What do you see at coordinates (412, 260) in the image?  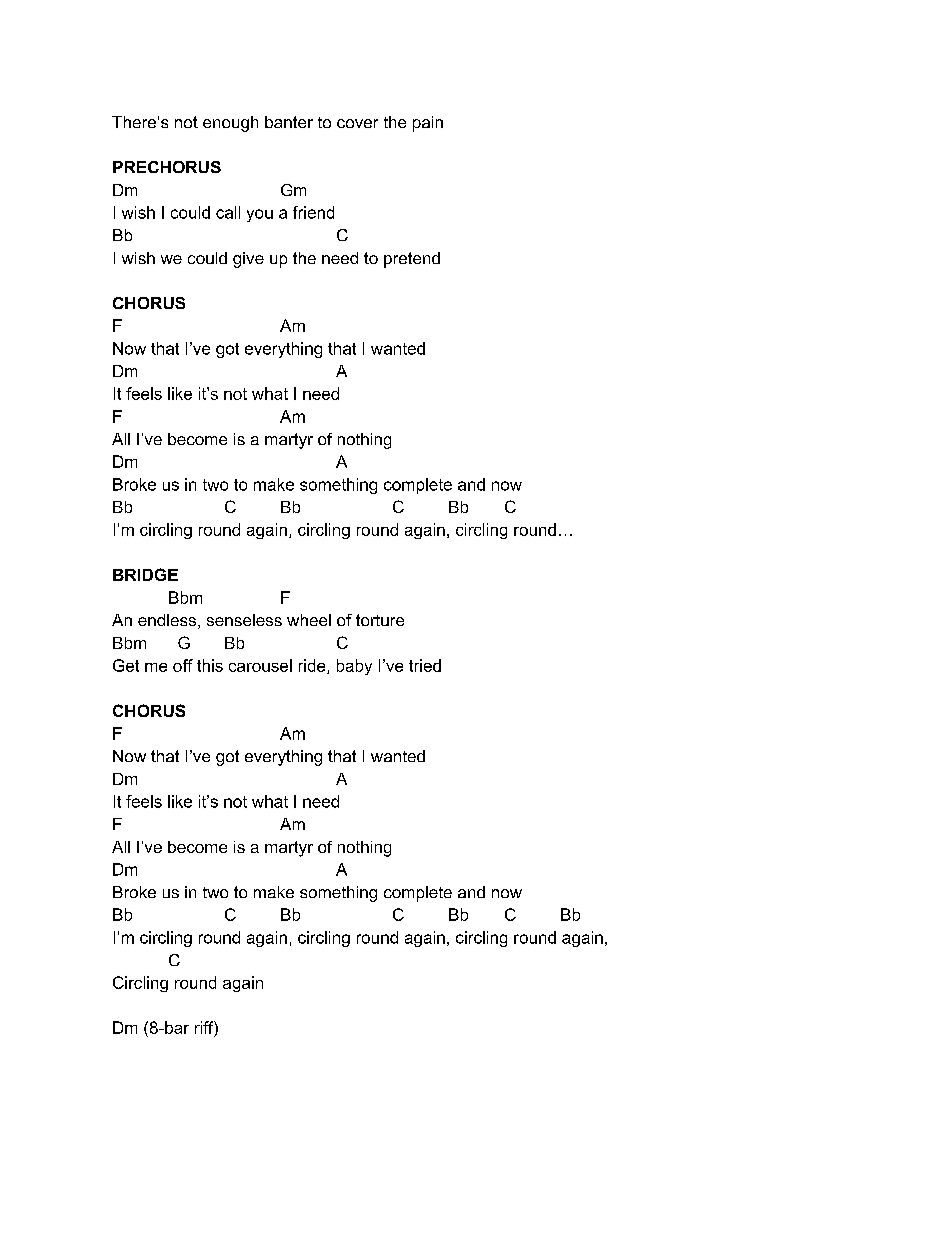 I see `pretend` at bounding box center [412, 260].
